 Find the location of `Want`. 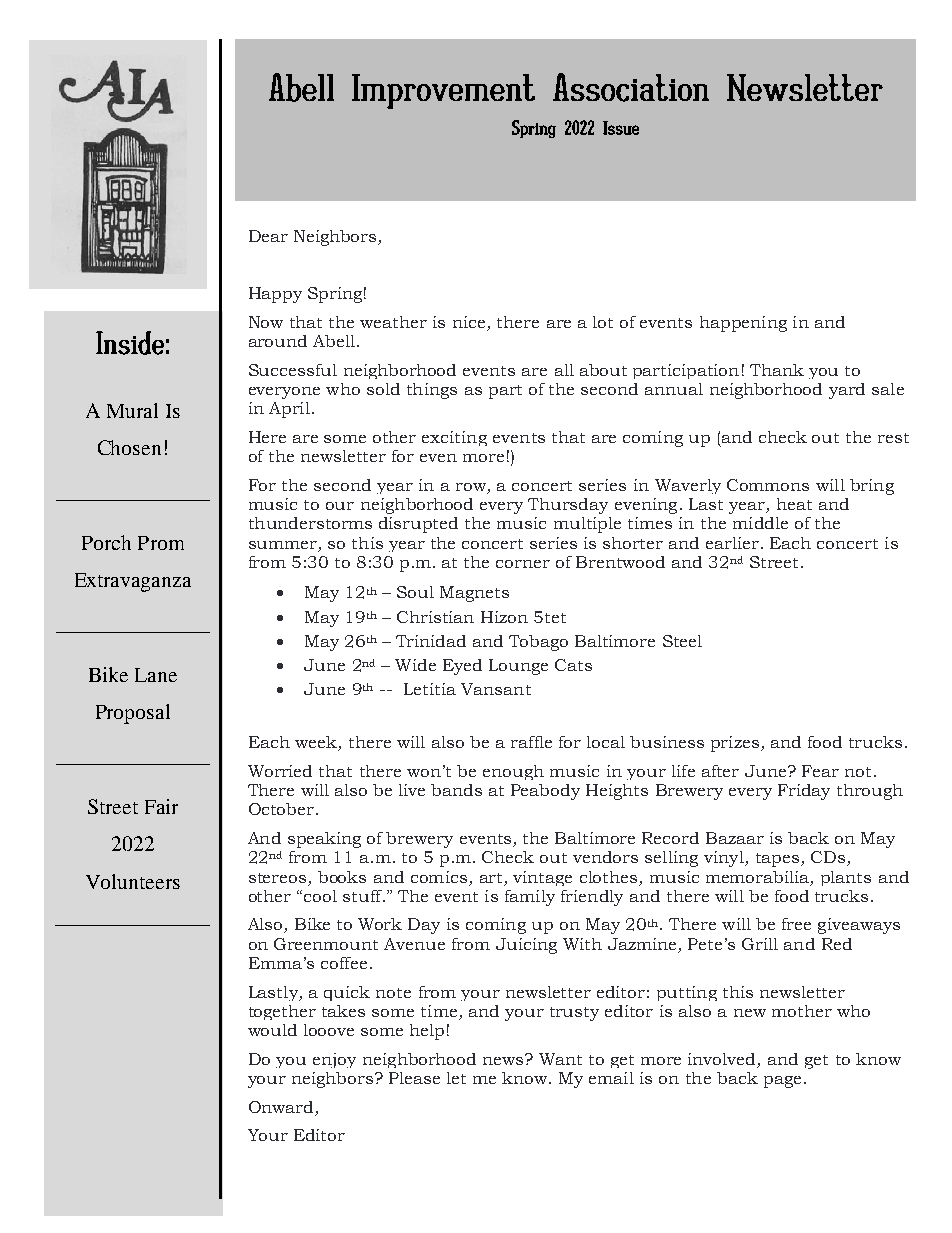

Want is located at coordinates (560, 1059).
